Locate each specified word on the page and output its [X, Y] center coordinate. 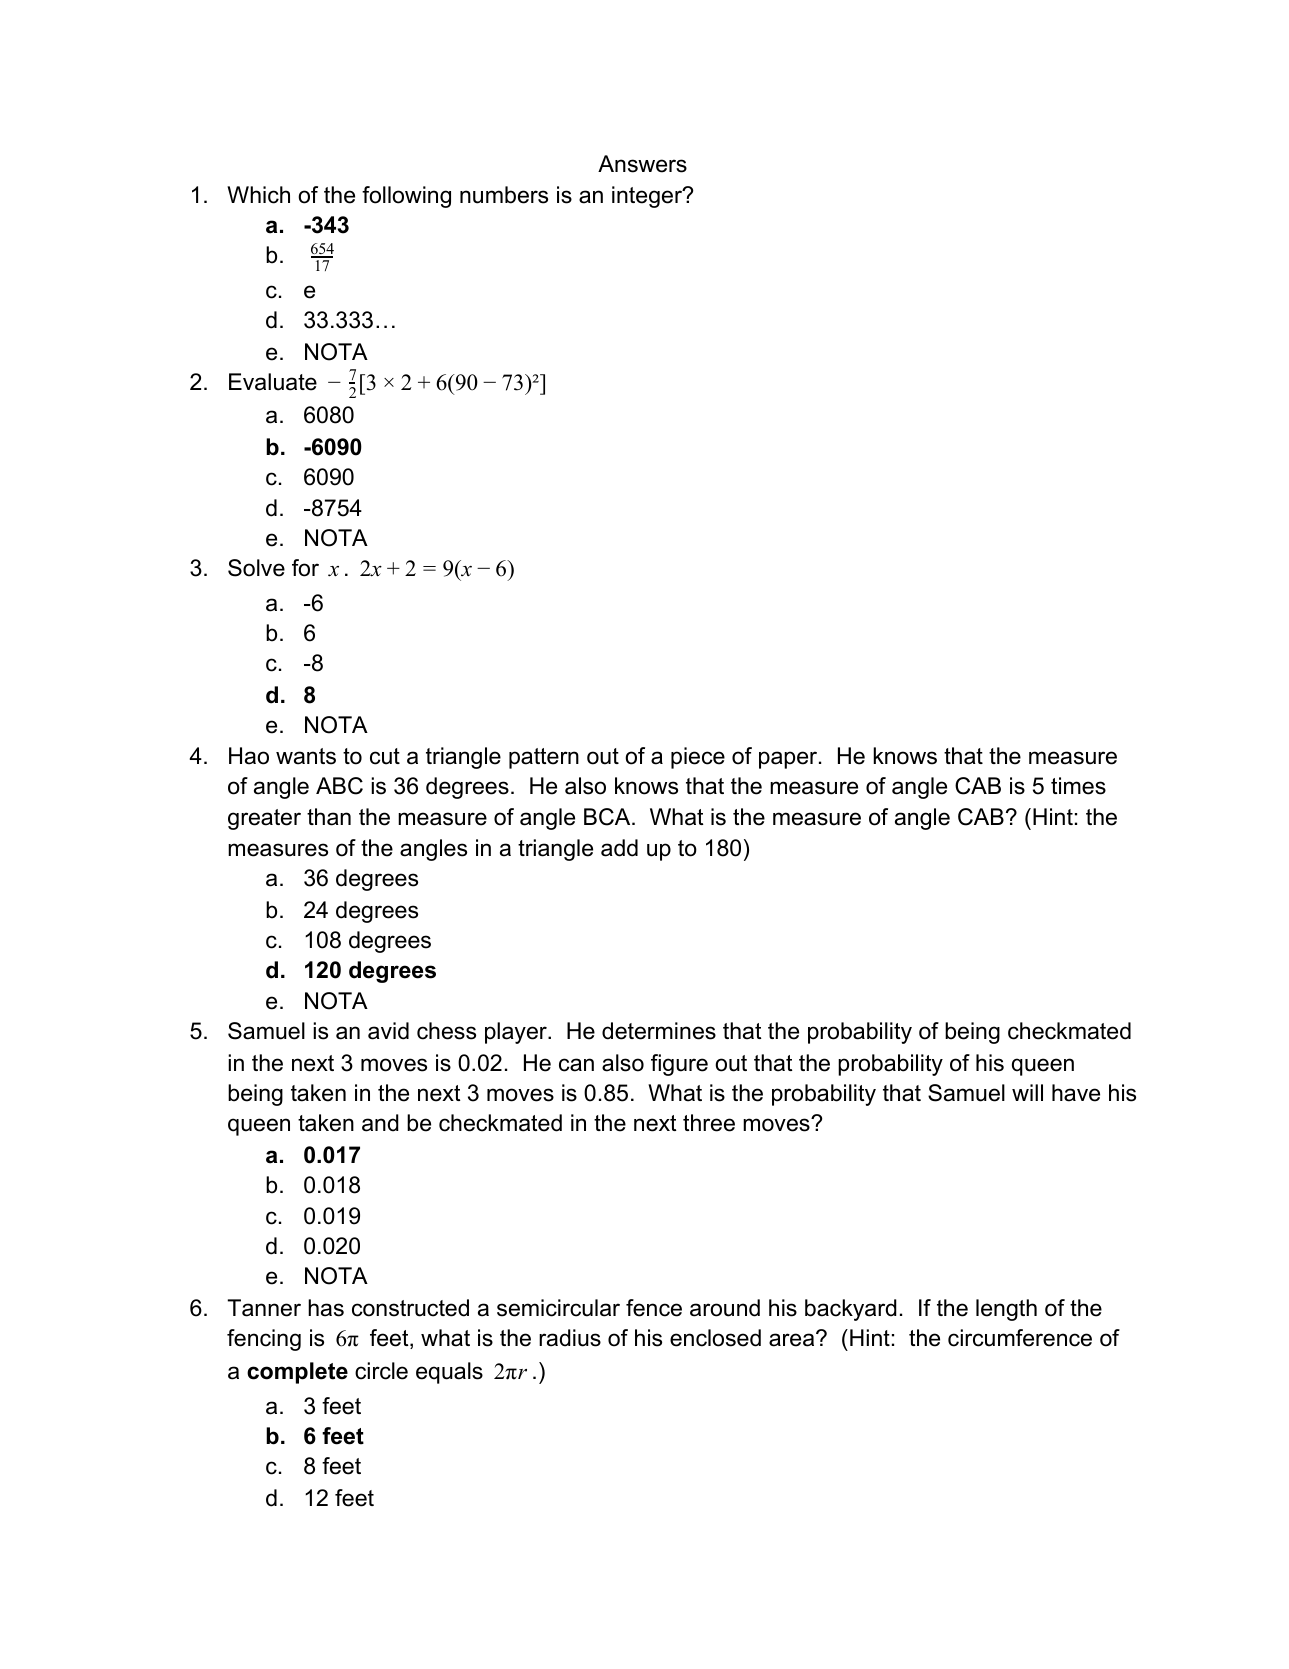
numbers [504, 195]
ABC [339, 786]
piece [698, 758]
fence [654, 1308]
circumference [1020, 1338]
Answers [642, 164]
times [1078, 786]
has [326, 1308]
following [406, 197]
